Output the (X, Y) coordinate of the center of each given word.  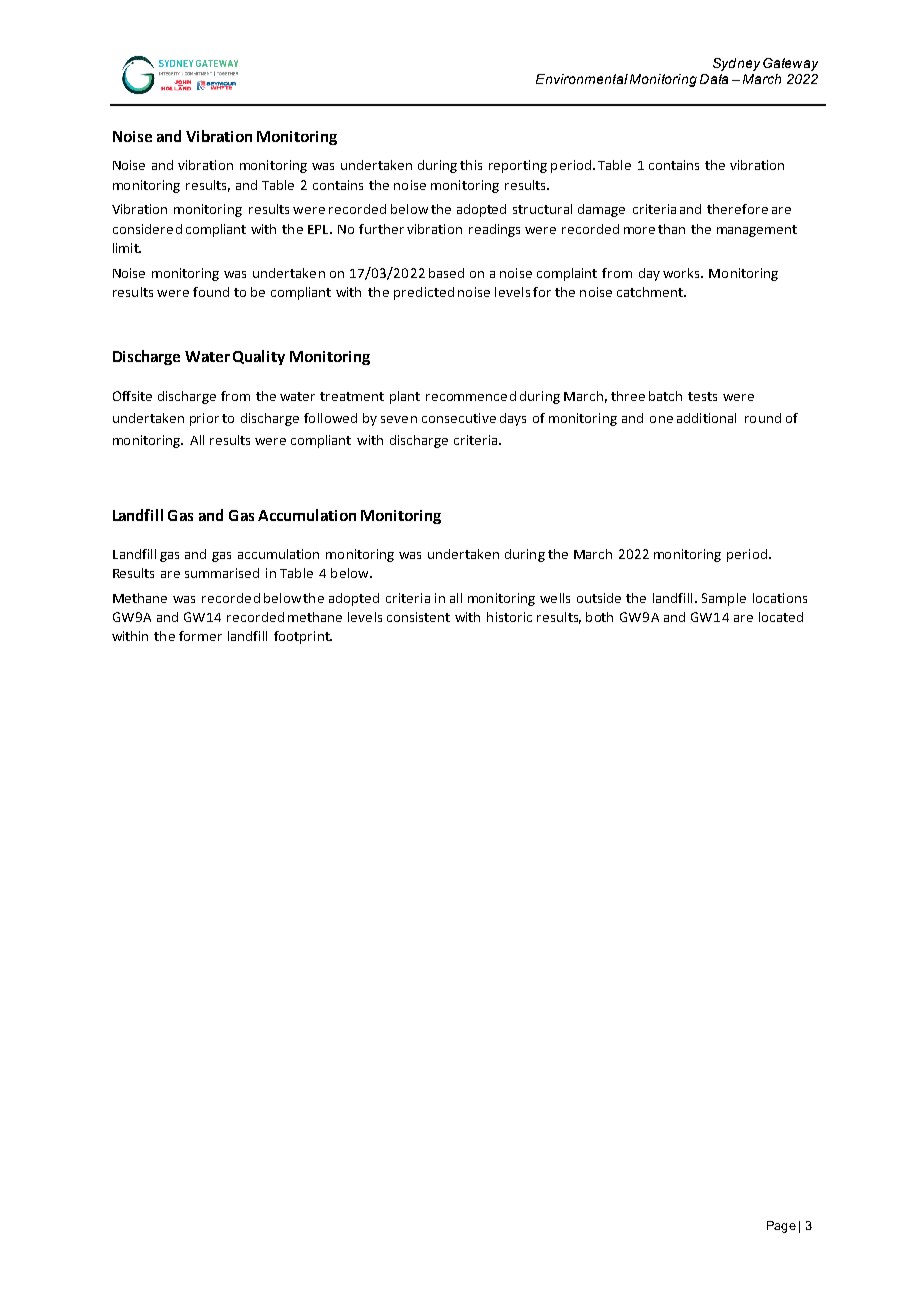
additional (706, 418)
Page (781, 1227)
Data (714, 79)
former (200, 636)
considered (147, 229)
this (471, 165)
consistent (418, 617)
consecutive (459, 418)
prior (204, 419)
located (781, 617)
